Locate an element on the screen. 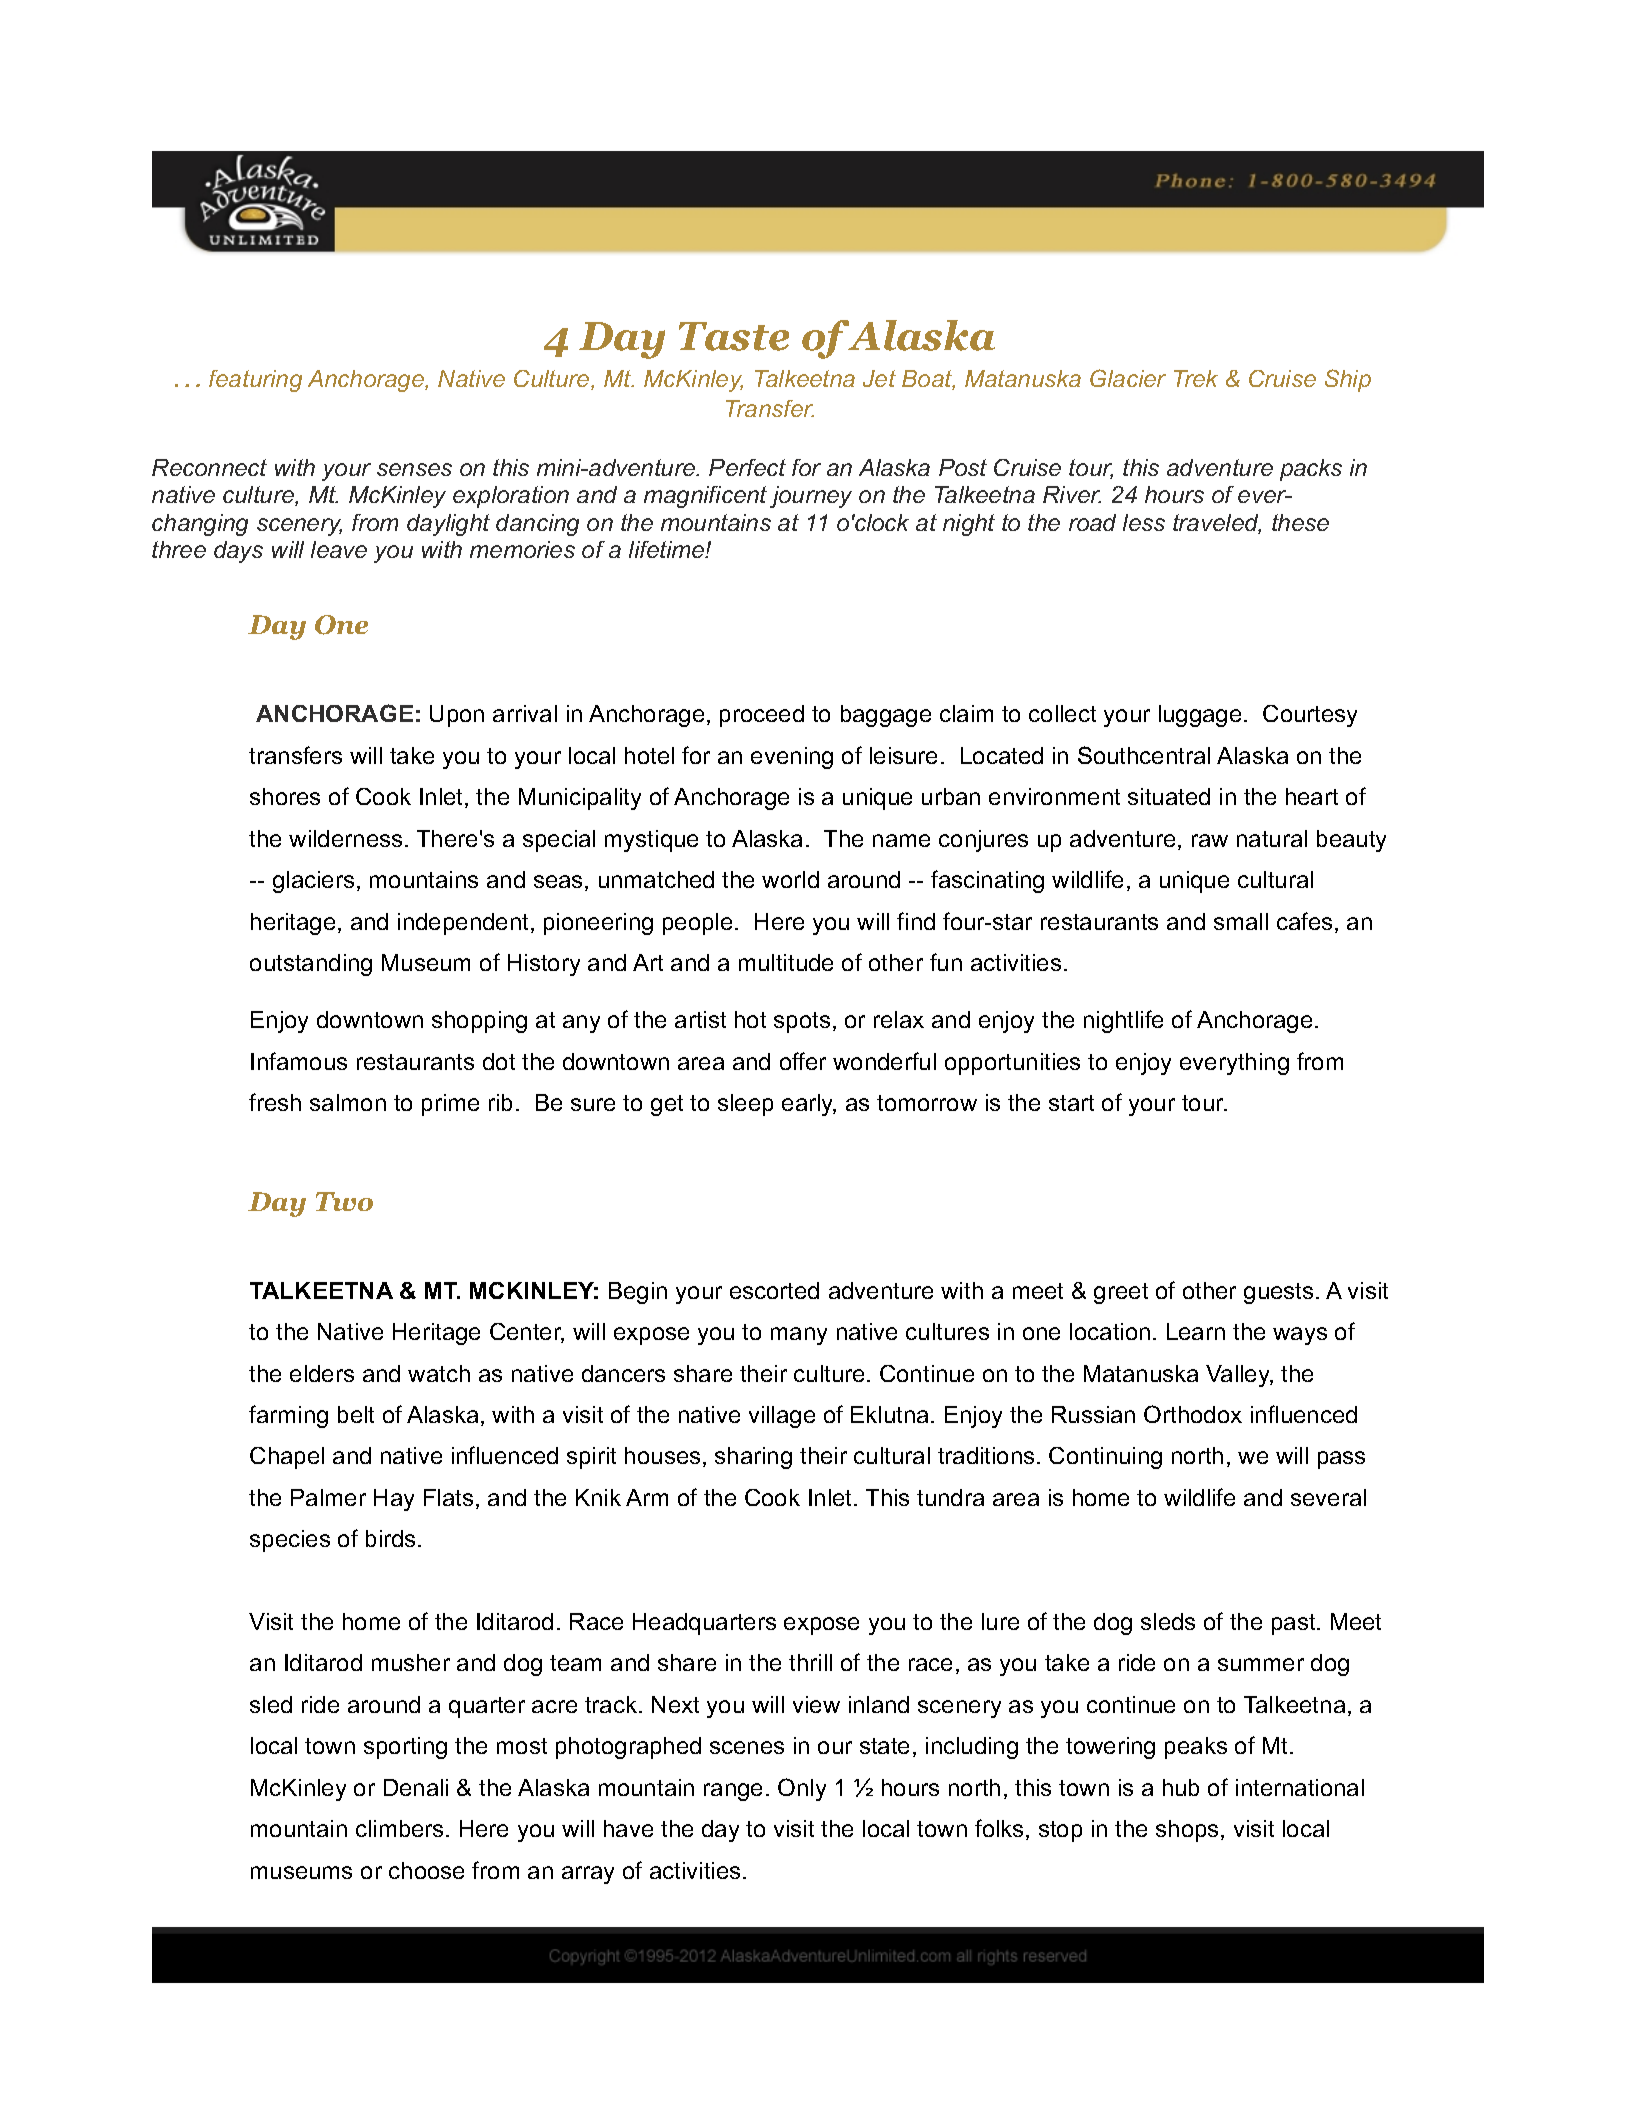 Image resolution: width=1635 pixels, height=2116 pixels. proceed is located at coordinates (762, 716).
